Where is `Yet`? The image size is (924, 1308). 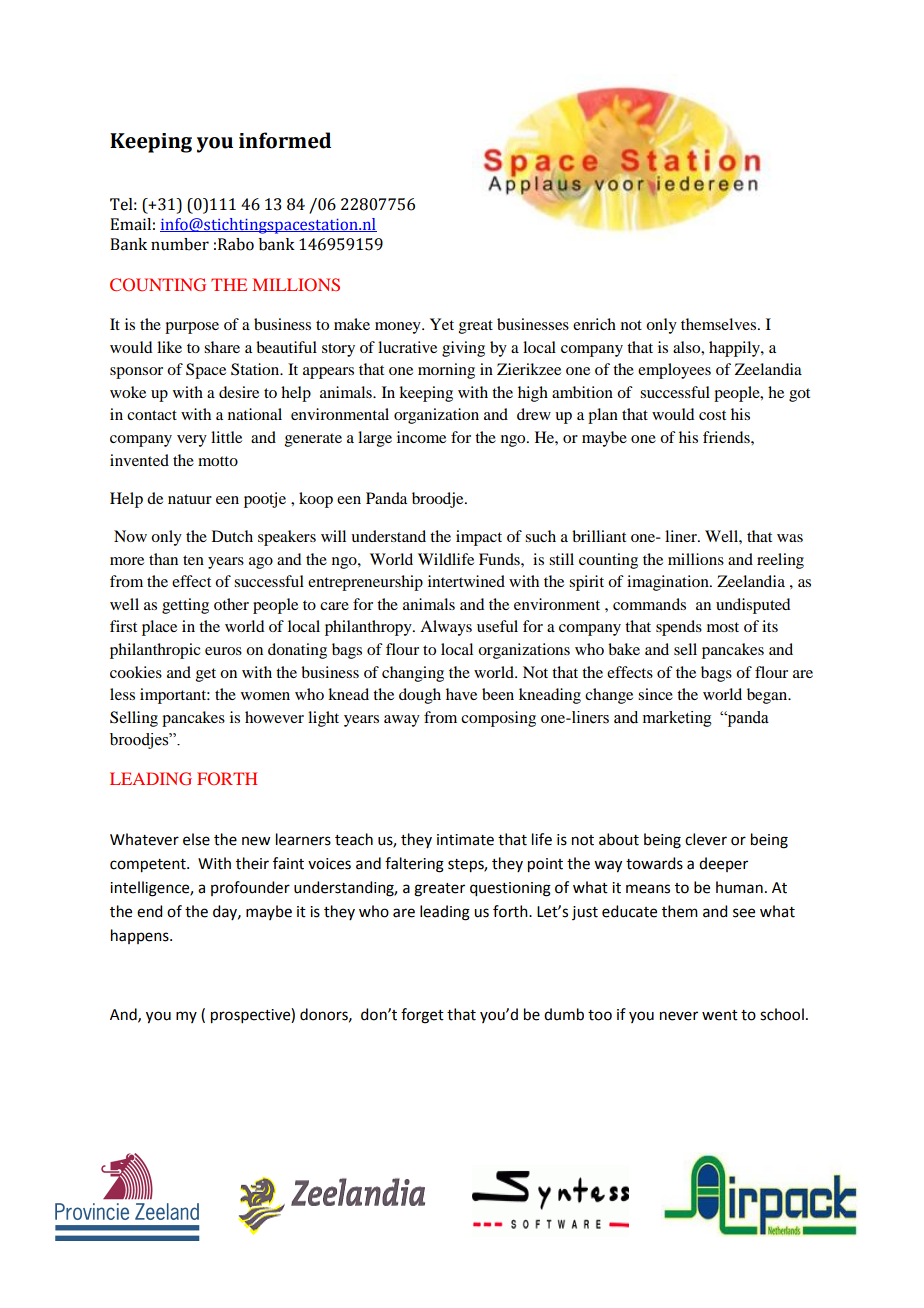
Yet is located at coordinates (442, 324).
